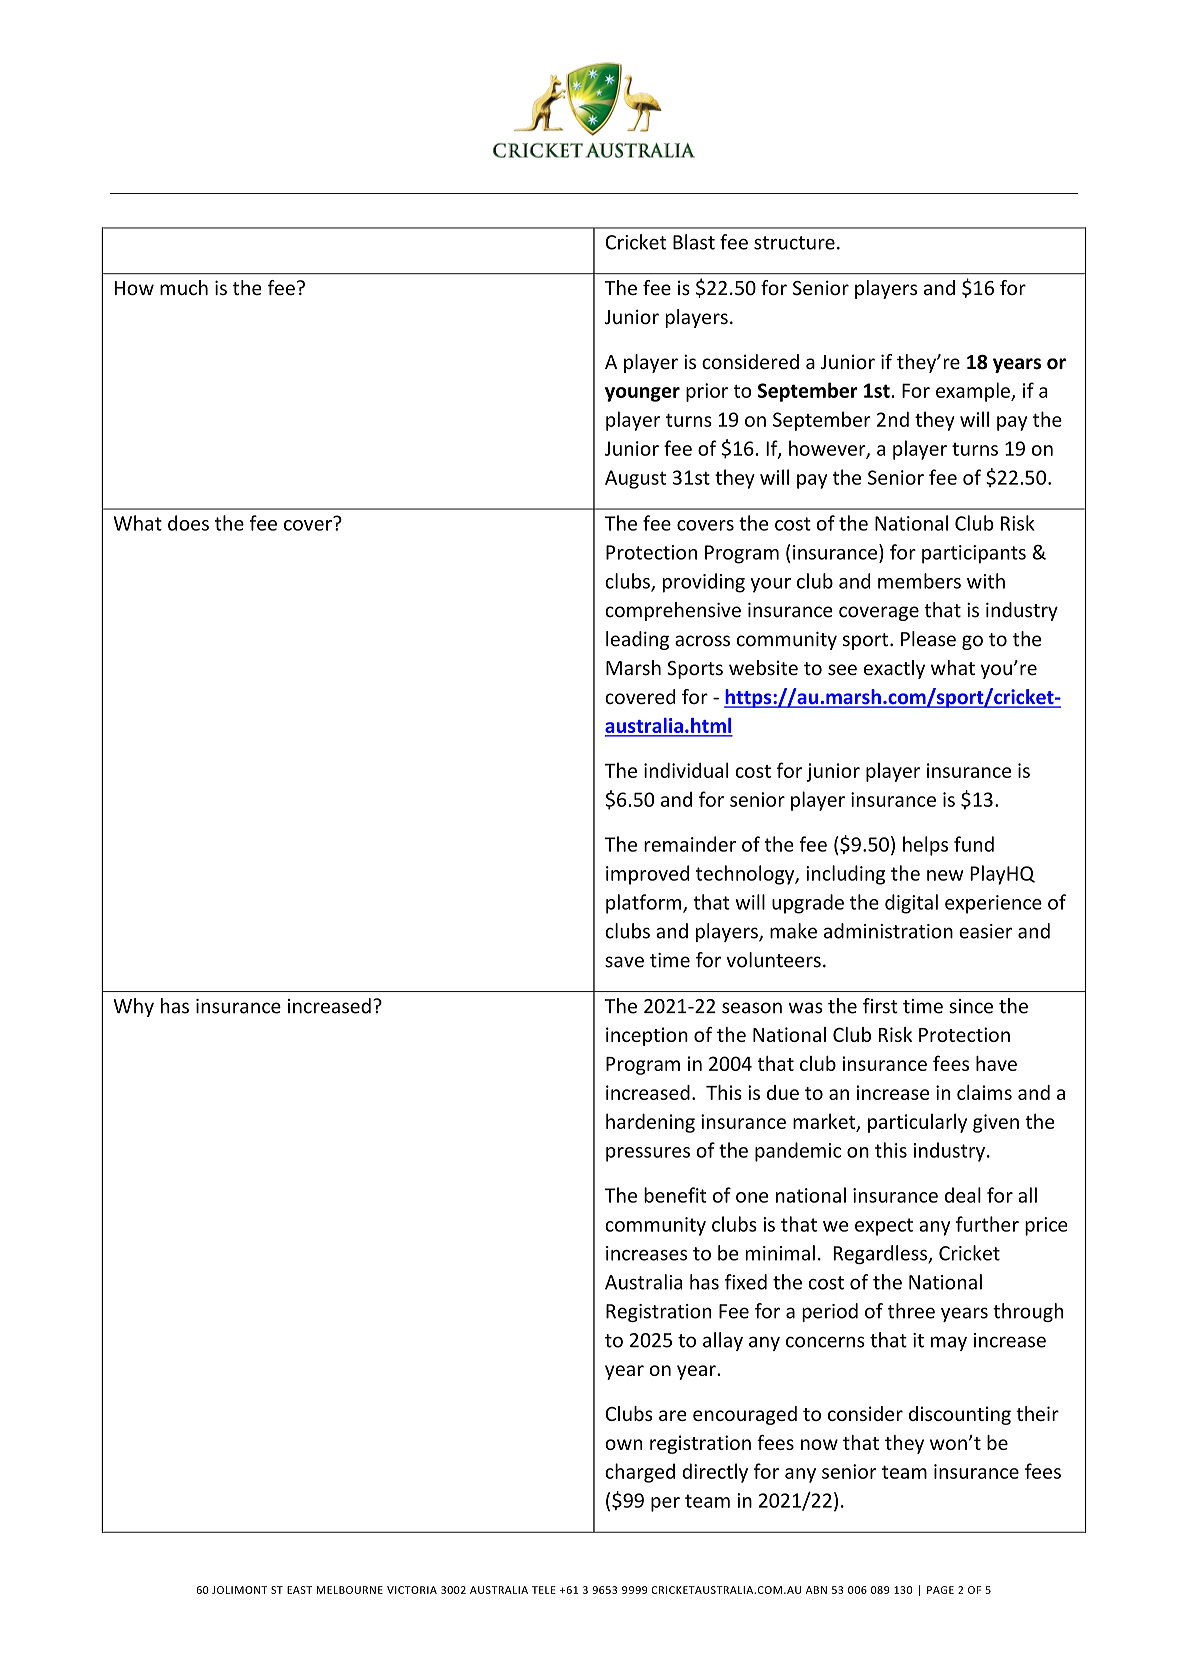  I want to click on digital, so click(911, 904).
